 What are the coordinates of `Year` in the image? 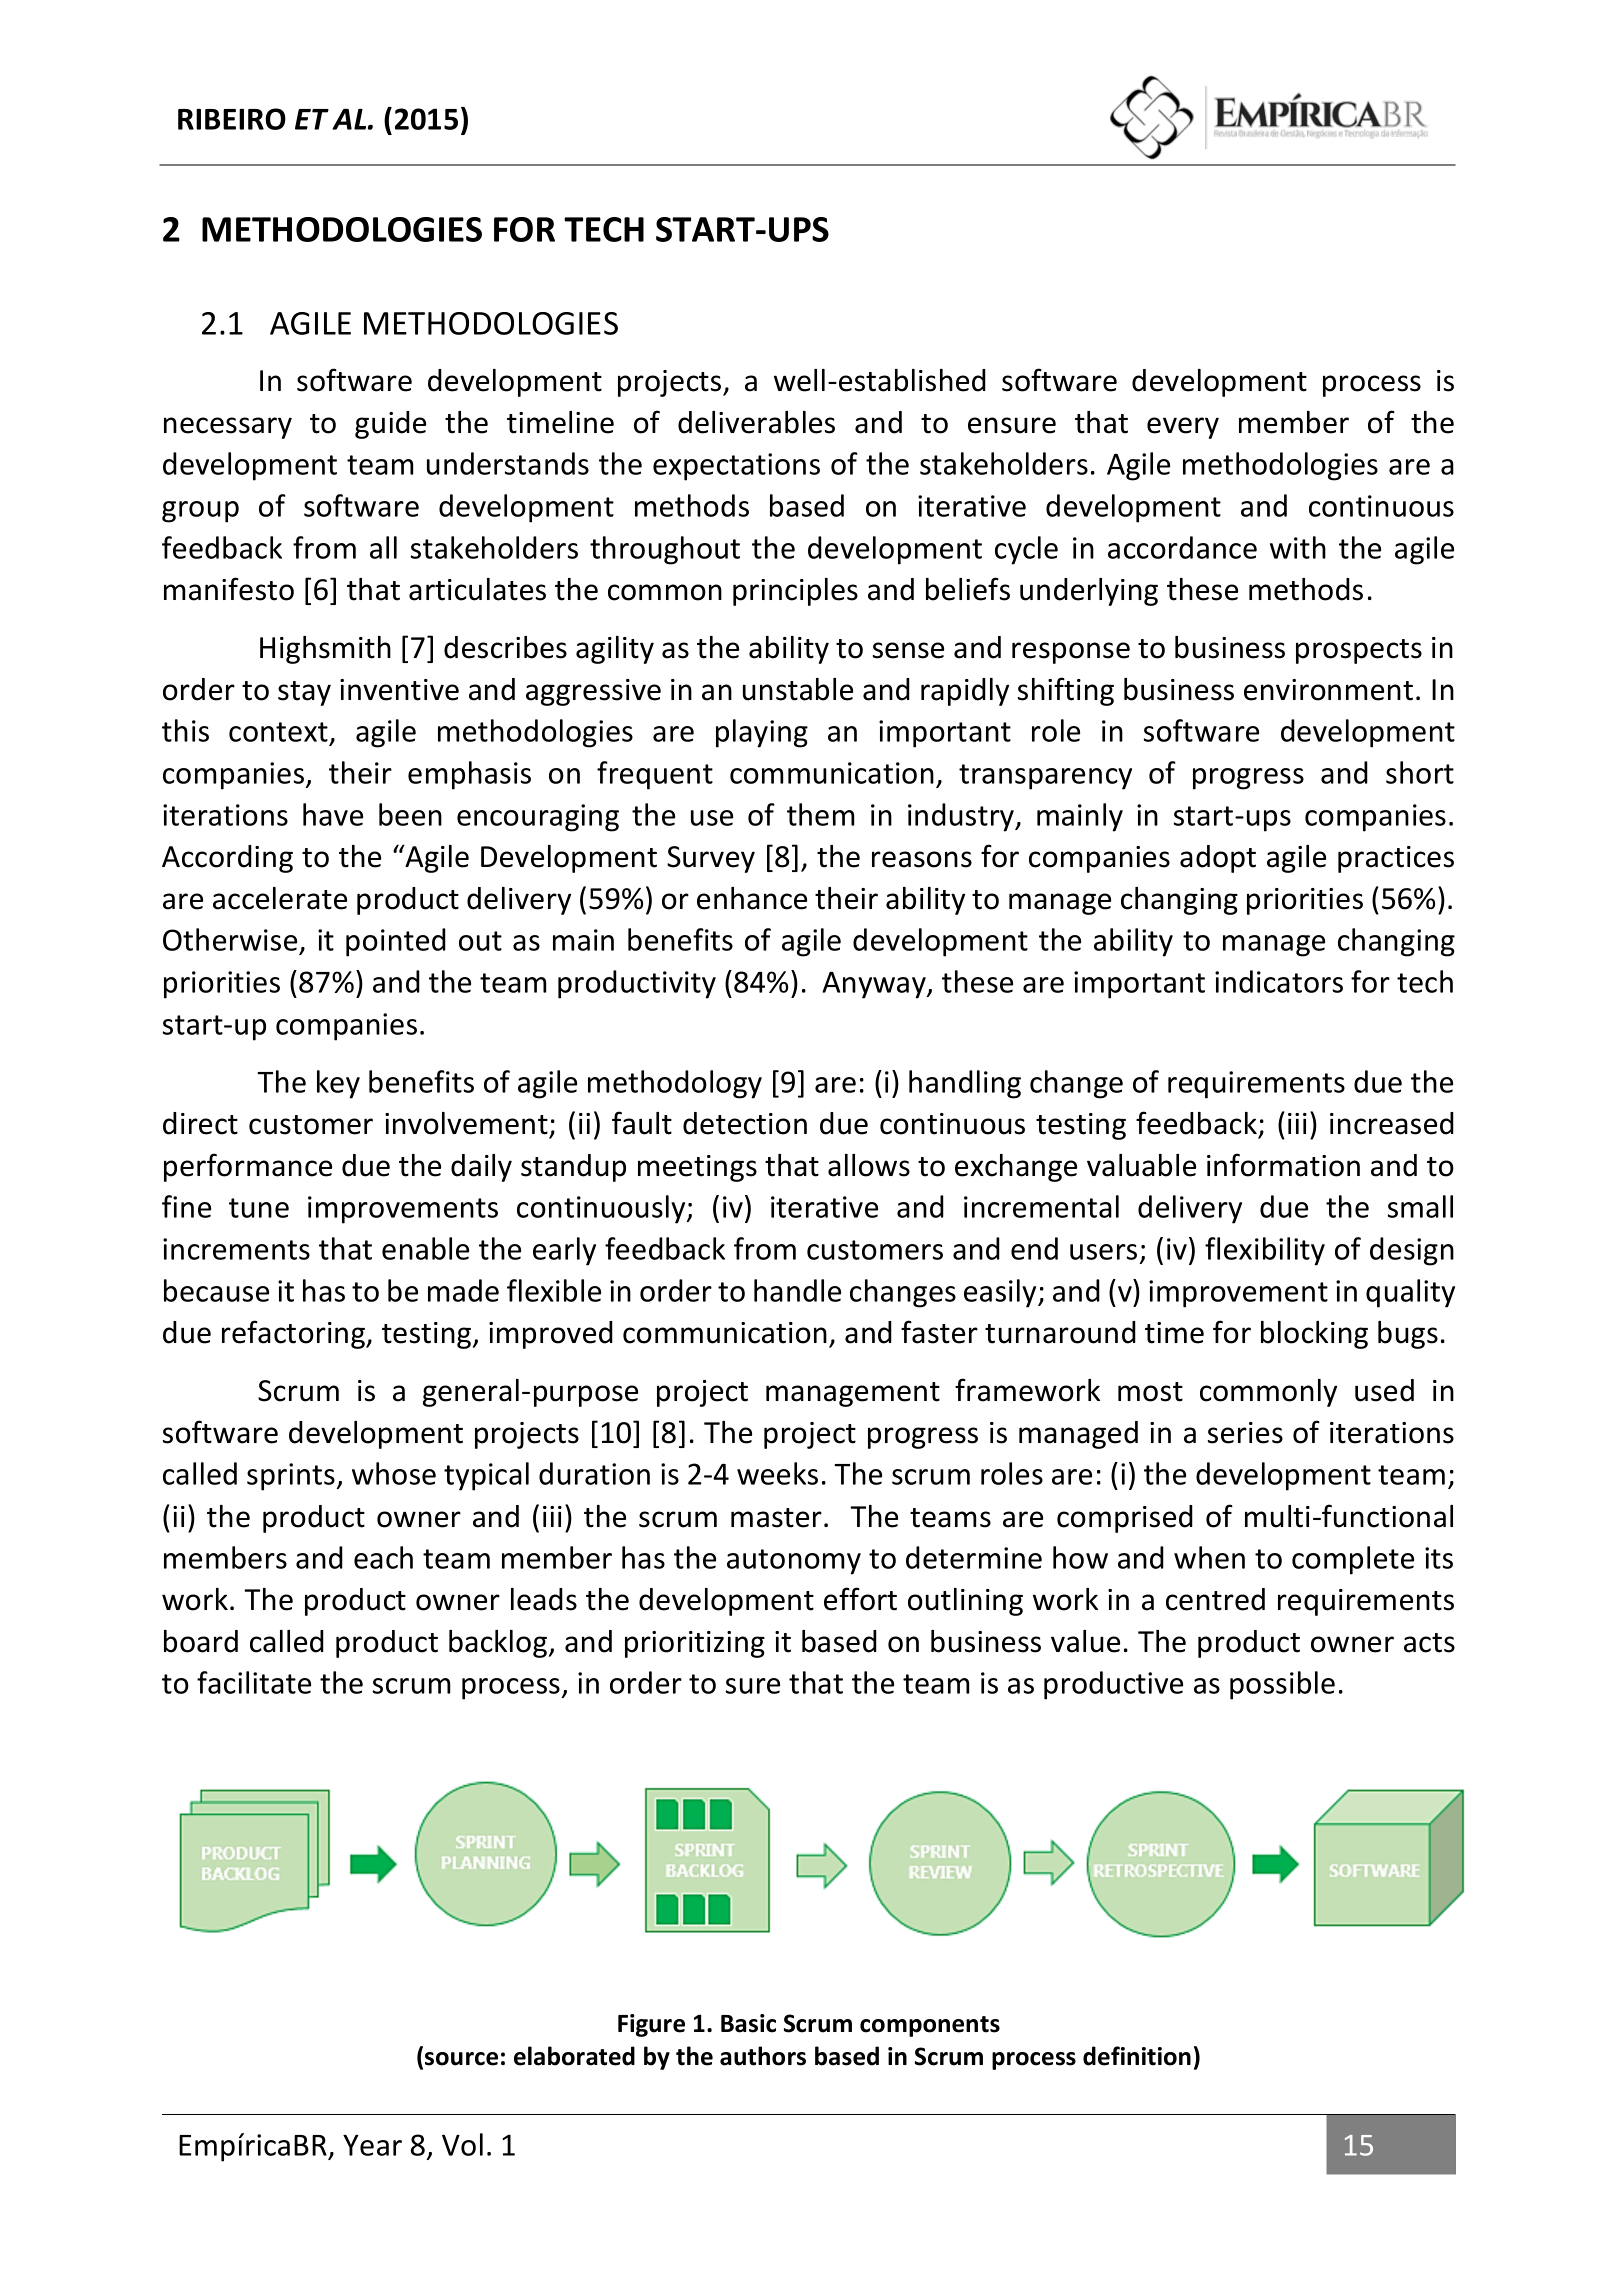 It's located at (372, 2145).
